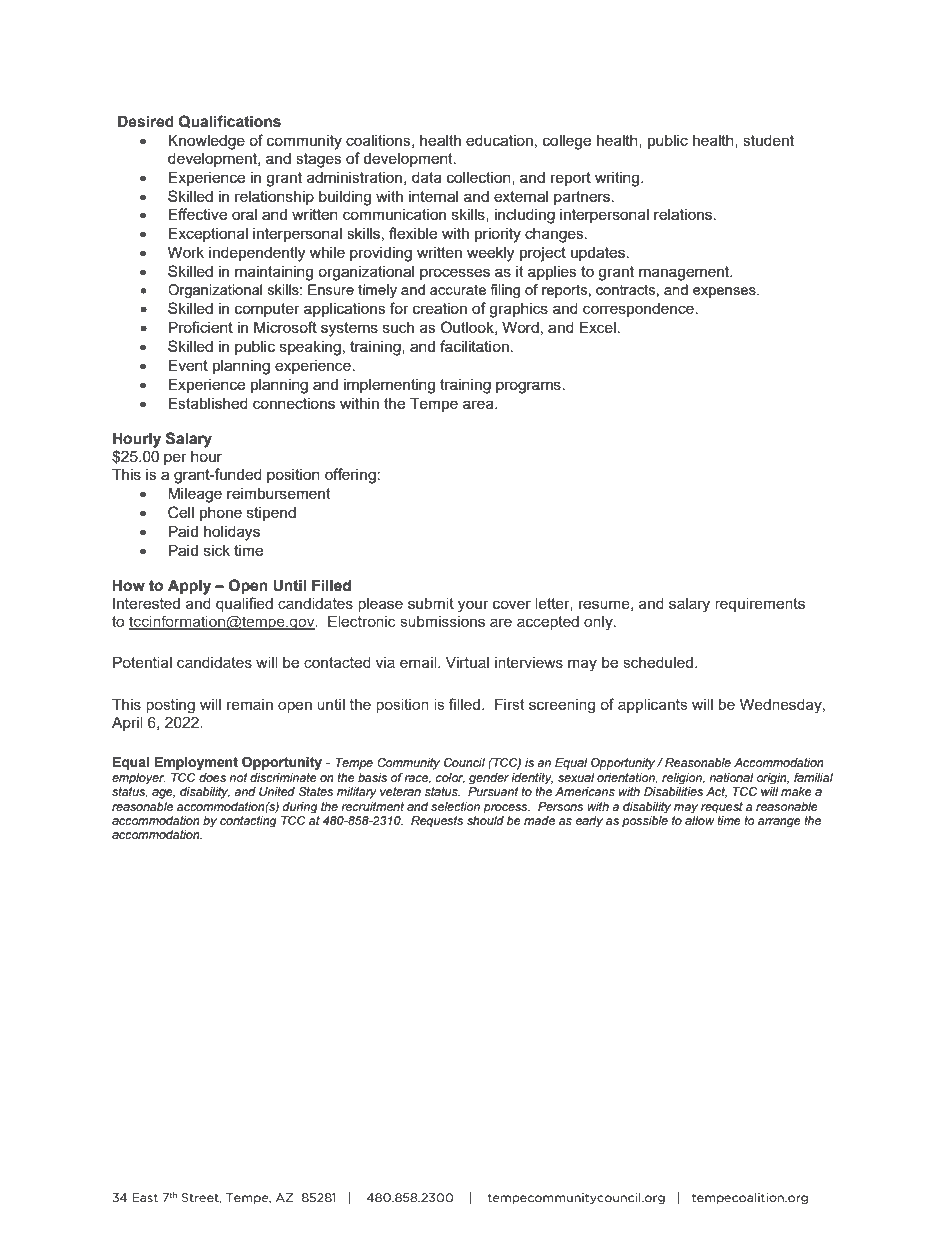 The width and height of the screenshot is (952, 1233). I want to click on Potential, so click(142, 662).
